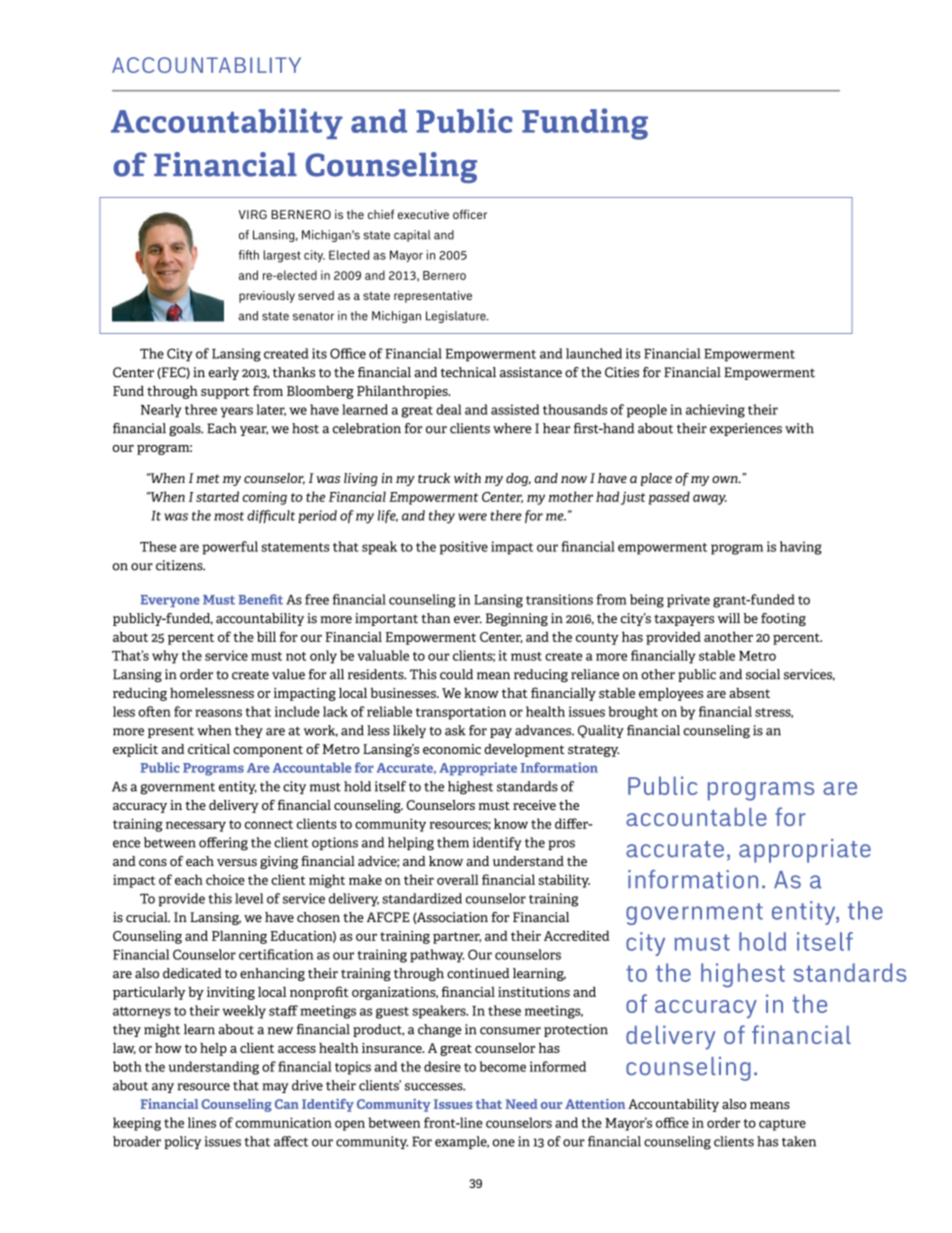 Image resolution: width=952 pixels, height=1233 pixels. I want to click on capital, so click(412, 236).
